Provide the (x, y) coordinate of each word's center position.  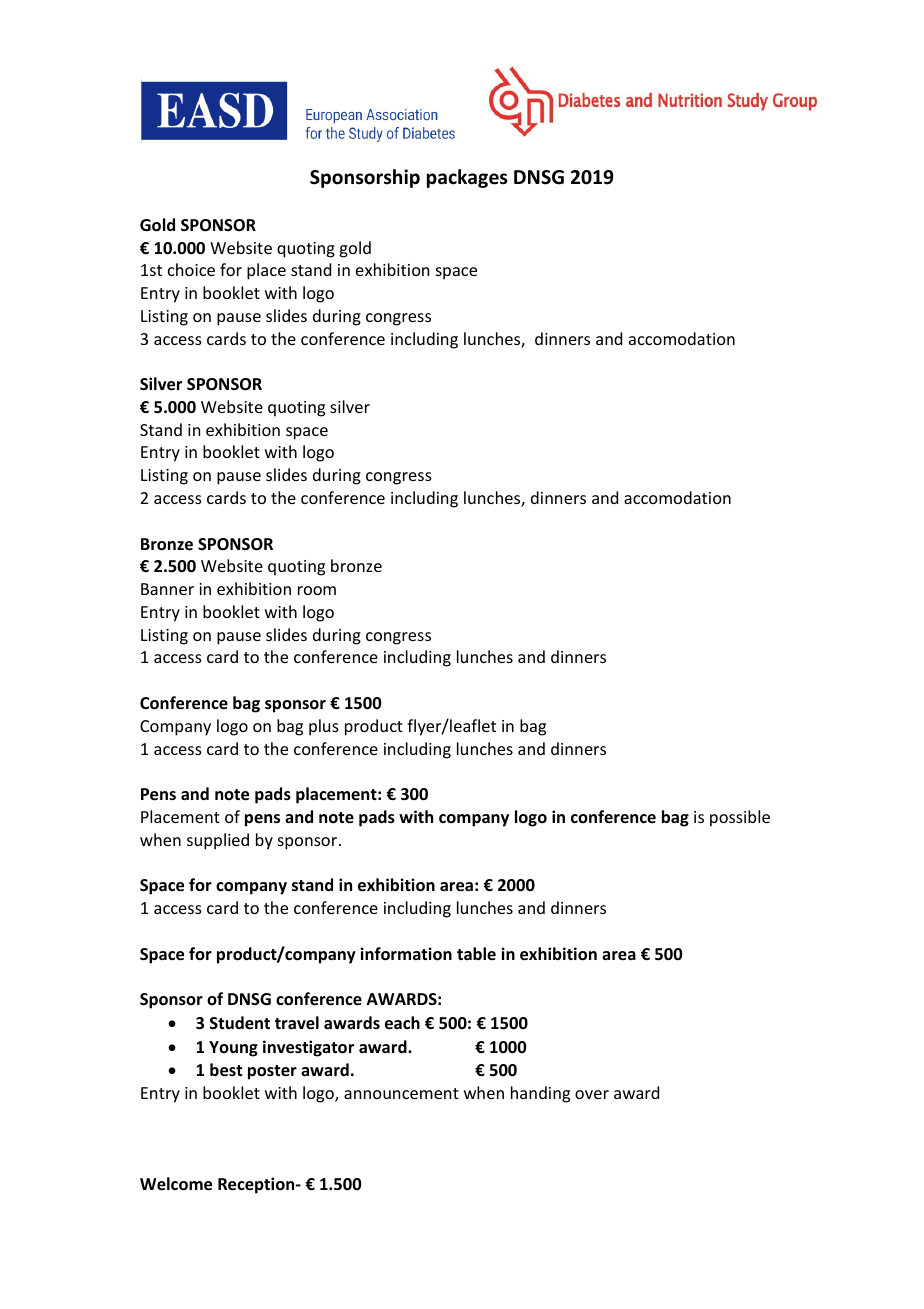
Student (240, 1023)
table (476, 953)
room (317, 590)
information (406, 954)
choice (191, 269)
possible (740, 818)
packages (467, 178)
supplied (218, 841)
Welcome (176, 1184)
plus (324, 727)
